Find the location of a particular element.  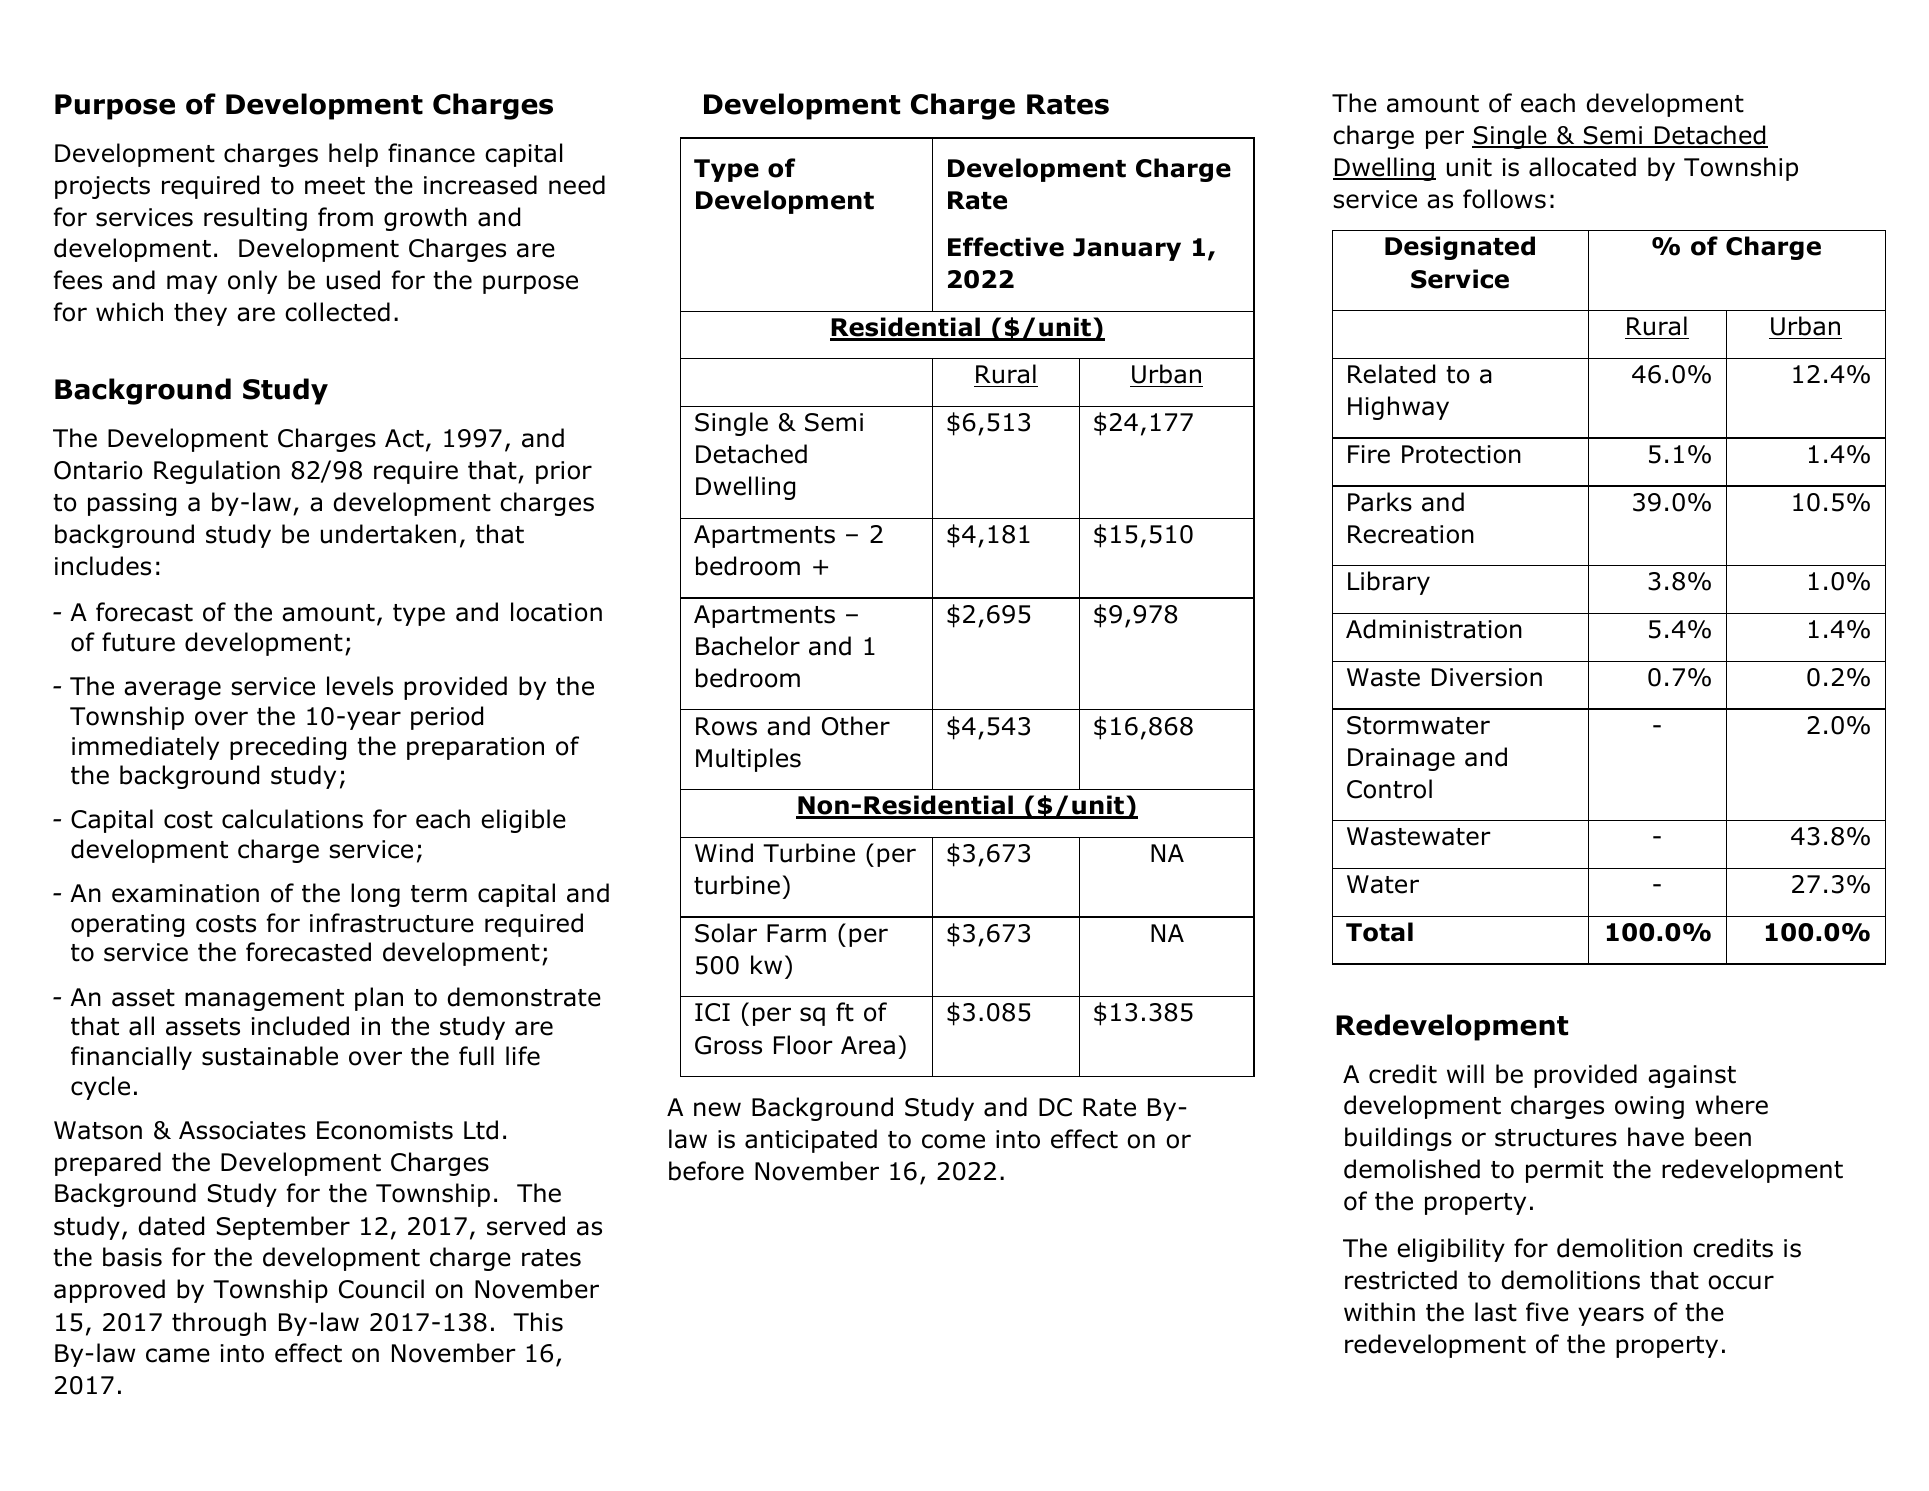

will is located at coordinates (1465, 1073).
